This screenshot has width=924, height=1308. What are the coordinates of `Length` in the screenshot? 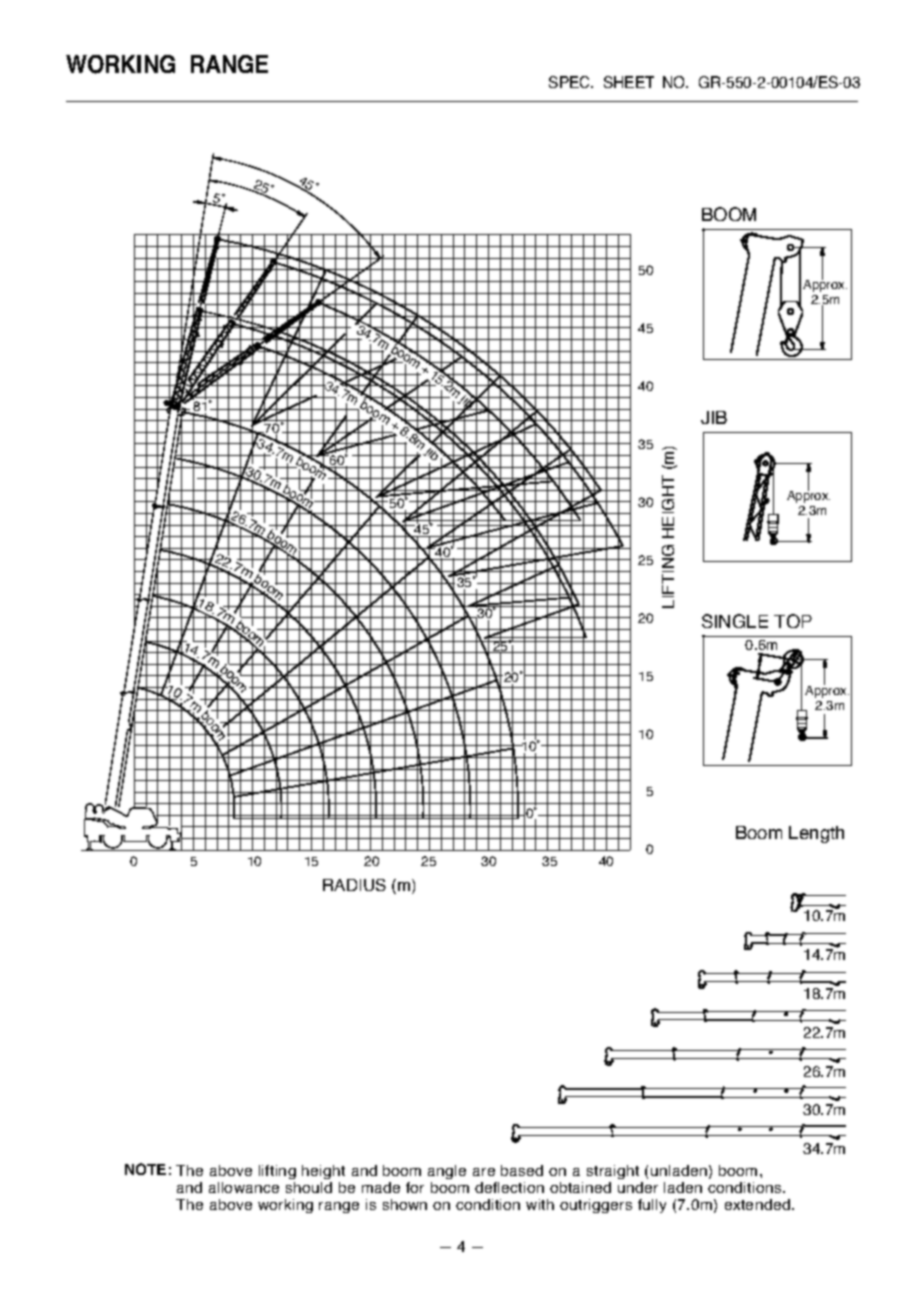 It's located at (816, 834).
